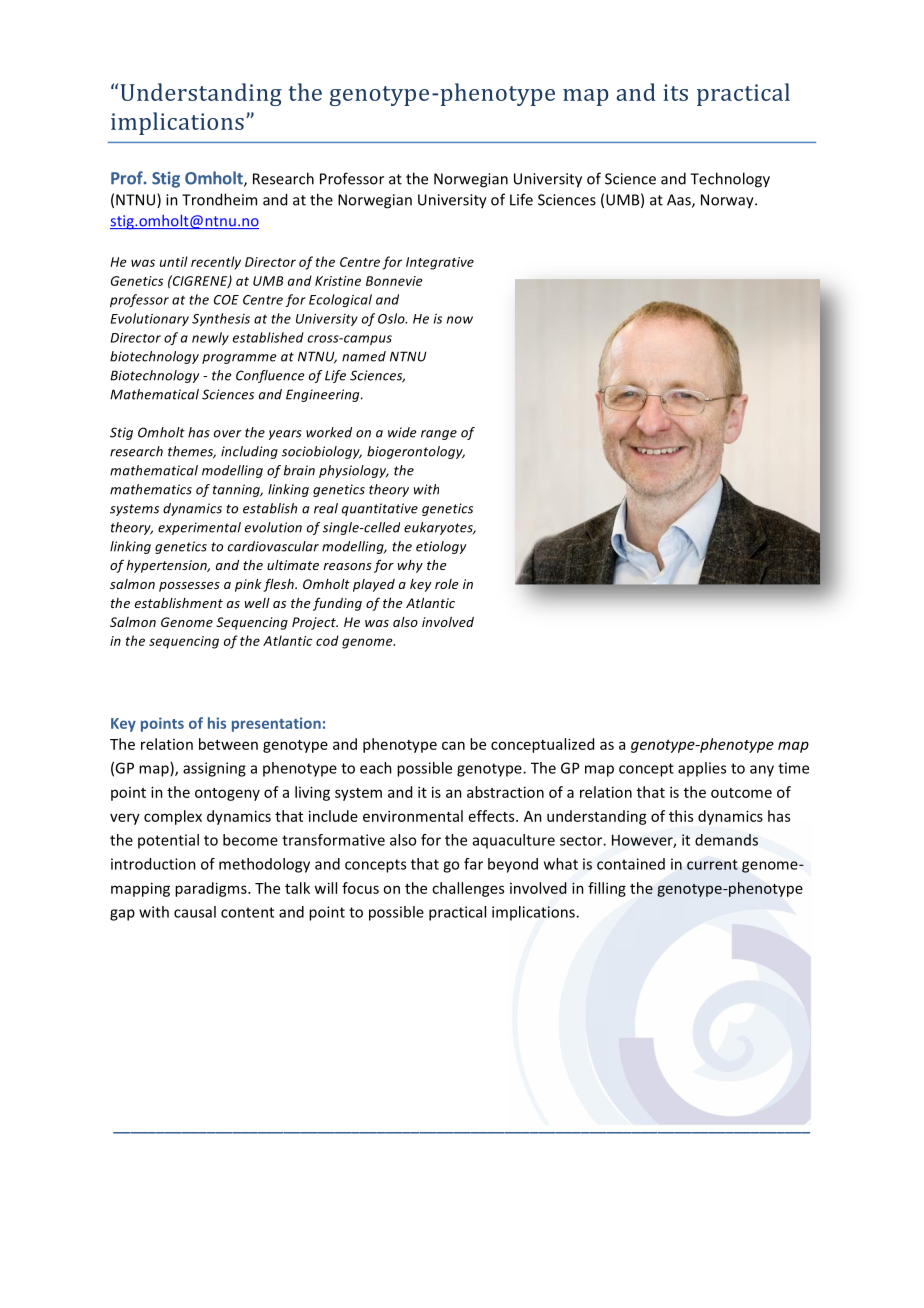 The width and height of the page is (924, 1308). What do you see at coordinates (460, 320) in the page?
I see `now` at bounding box center [460, 320].
